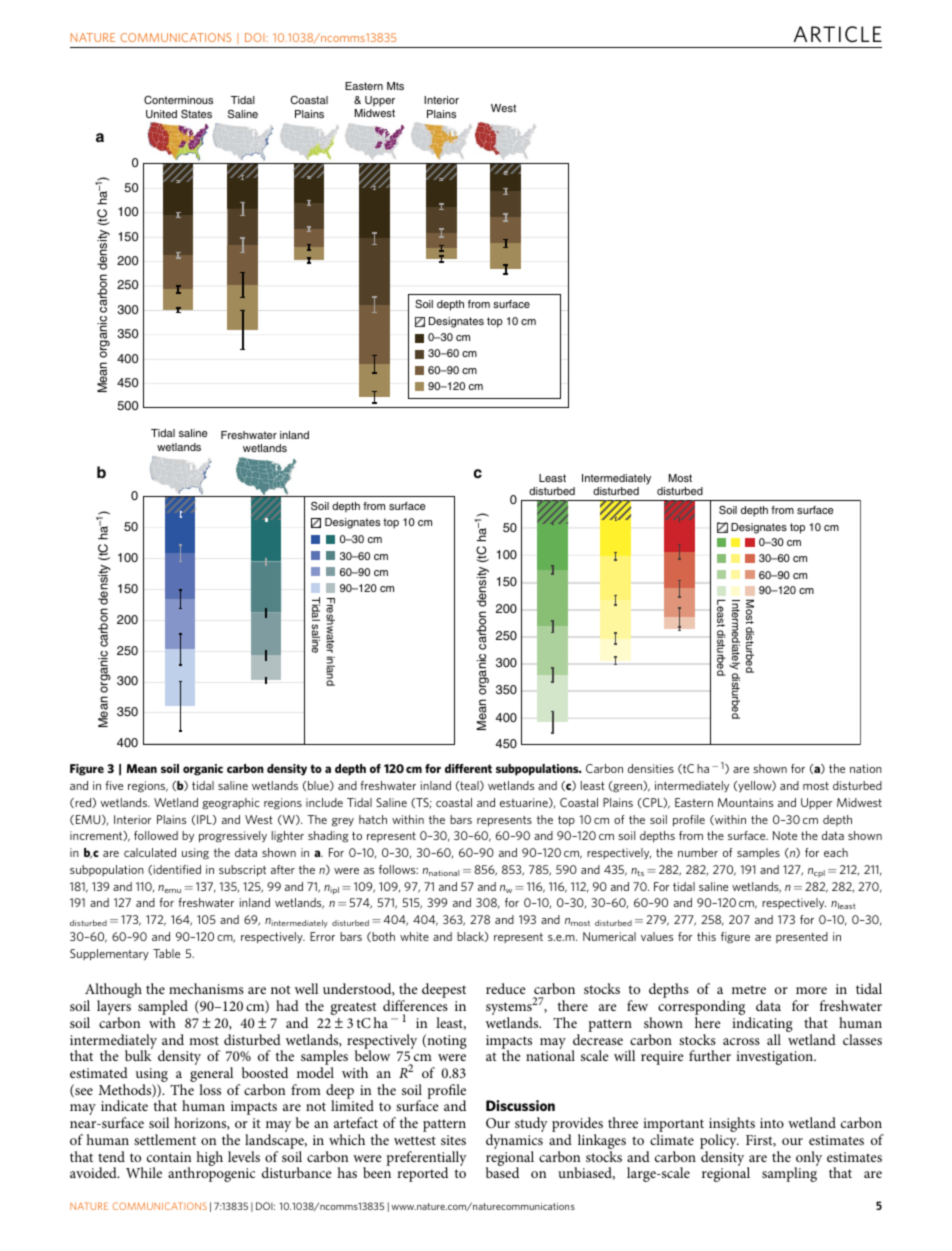 The height and width of the image is (1251, 952). I want to click on settlement, so click(165, 1139).
